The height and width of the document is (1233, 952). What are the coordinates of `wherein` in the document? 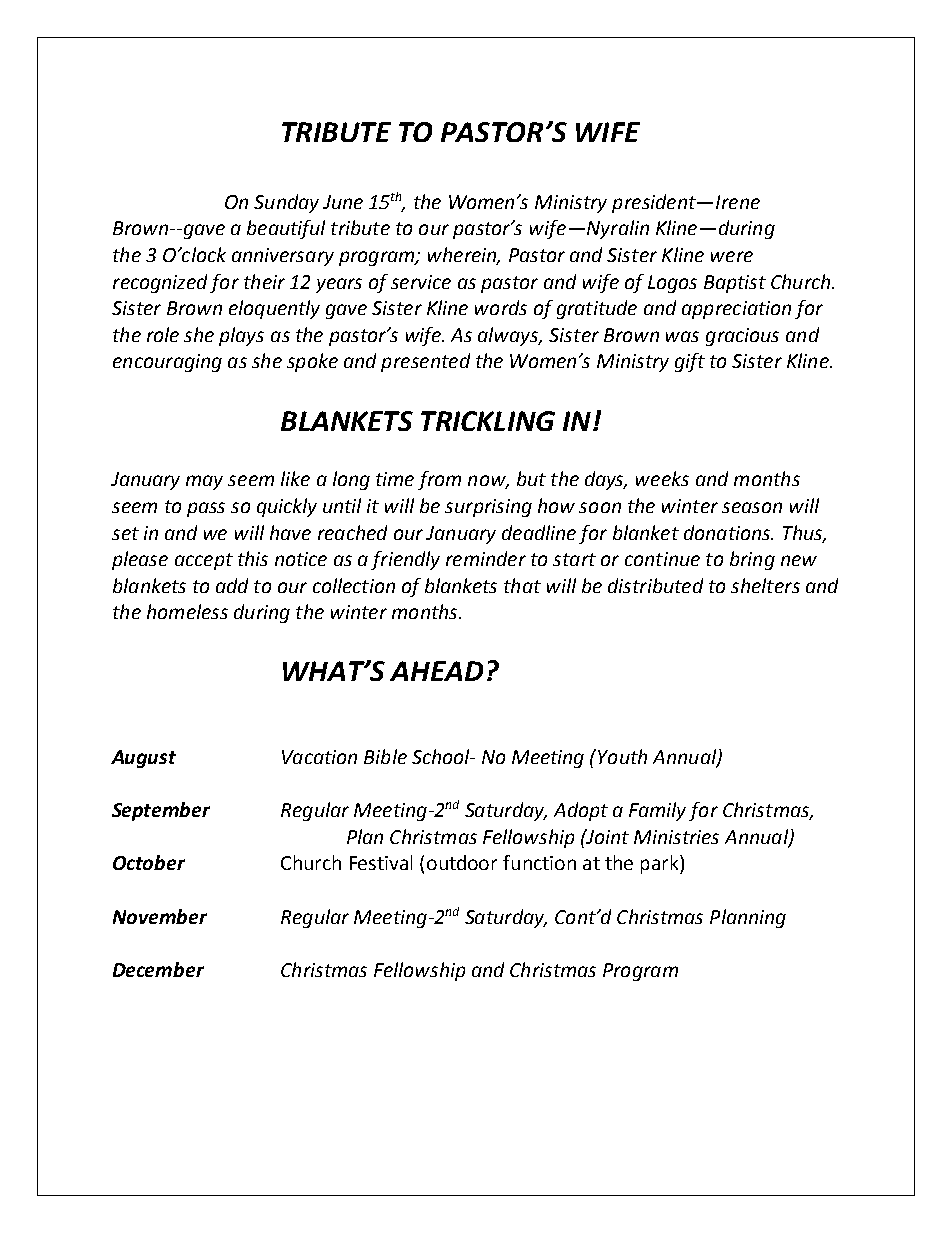 It's located at (463, 256).
